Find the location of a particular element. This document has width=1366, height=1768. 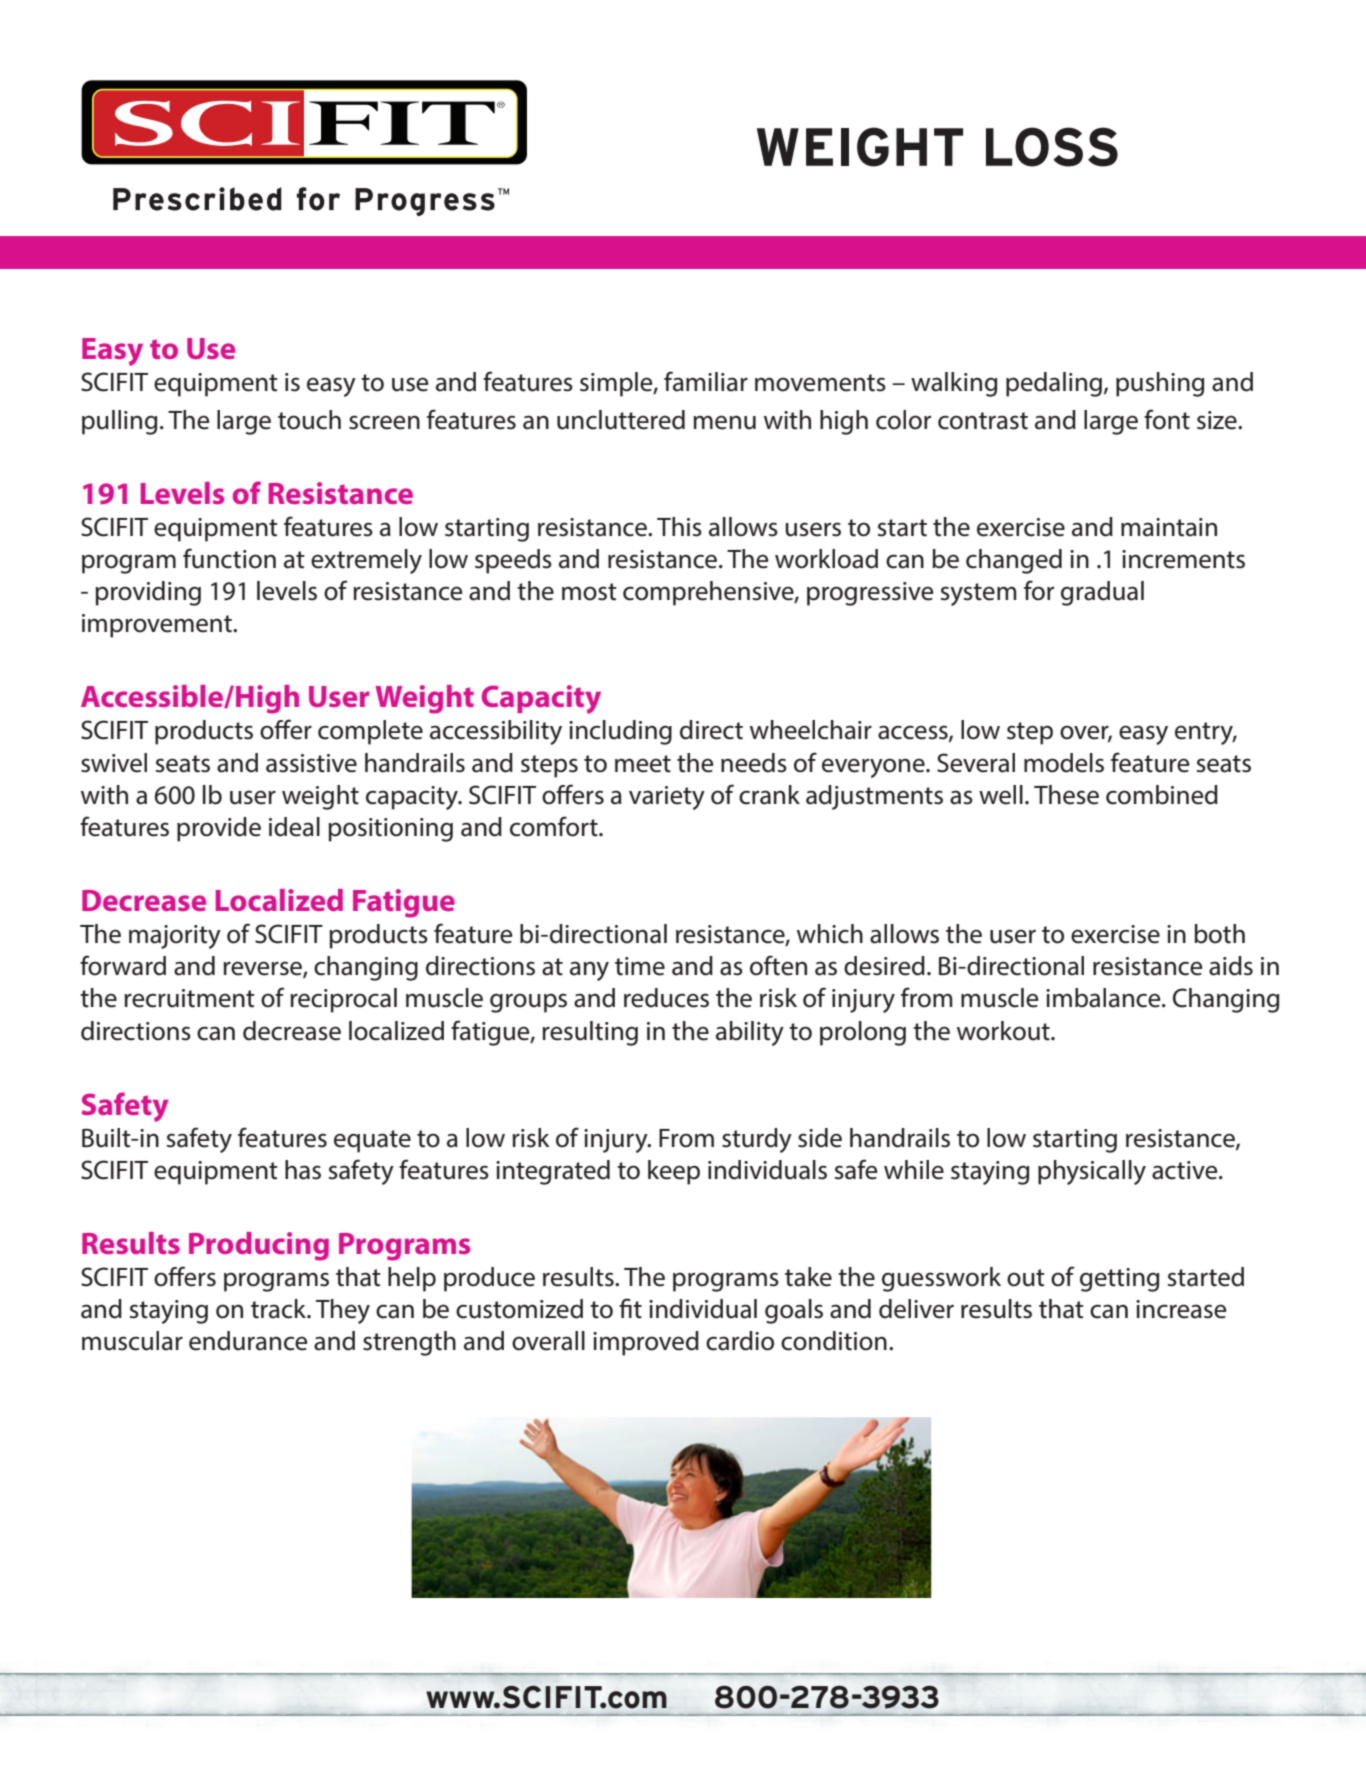

LOSS is located at coordinates (1052, 147).
